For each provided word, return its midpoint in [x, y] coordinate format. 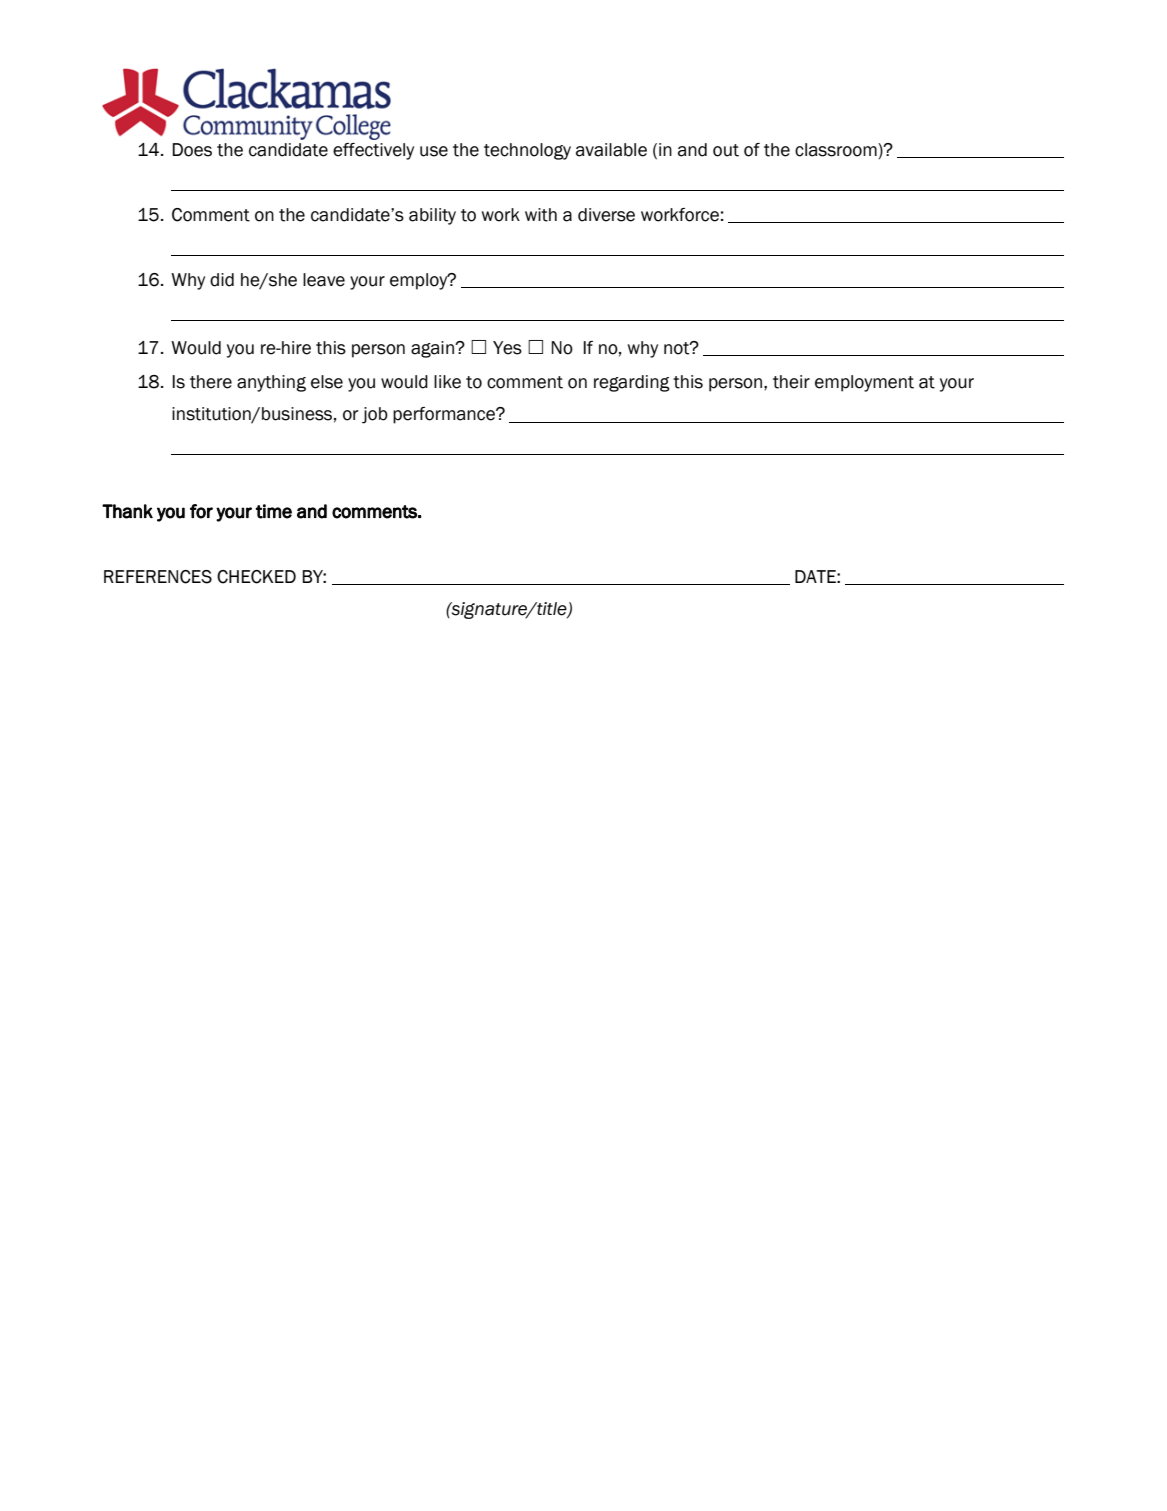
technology [527, 151]
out [726, 150]
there [211, 382]
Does [192, 150]
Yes [507, 348]
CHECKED [256, 577]
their [791, 382]
